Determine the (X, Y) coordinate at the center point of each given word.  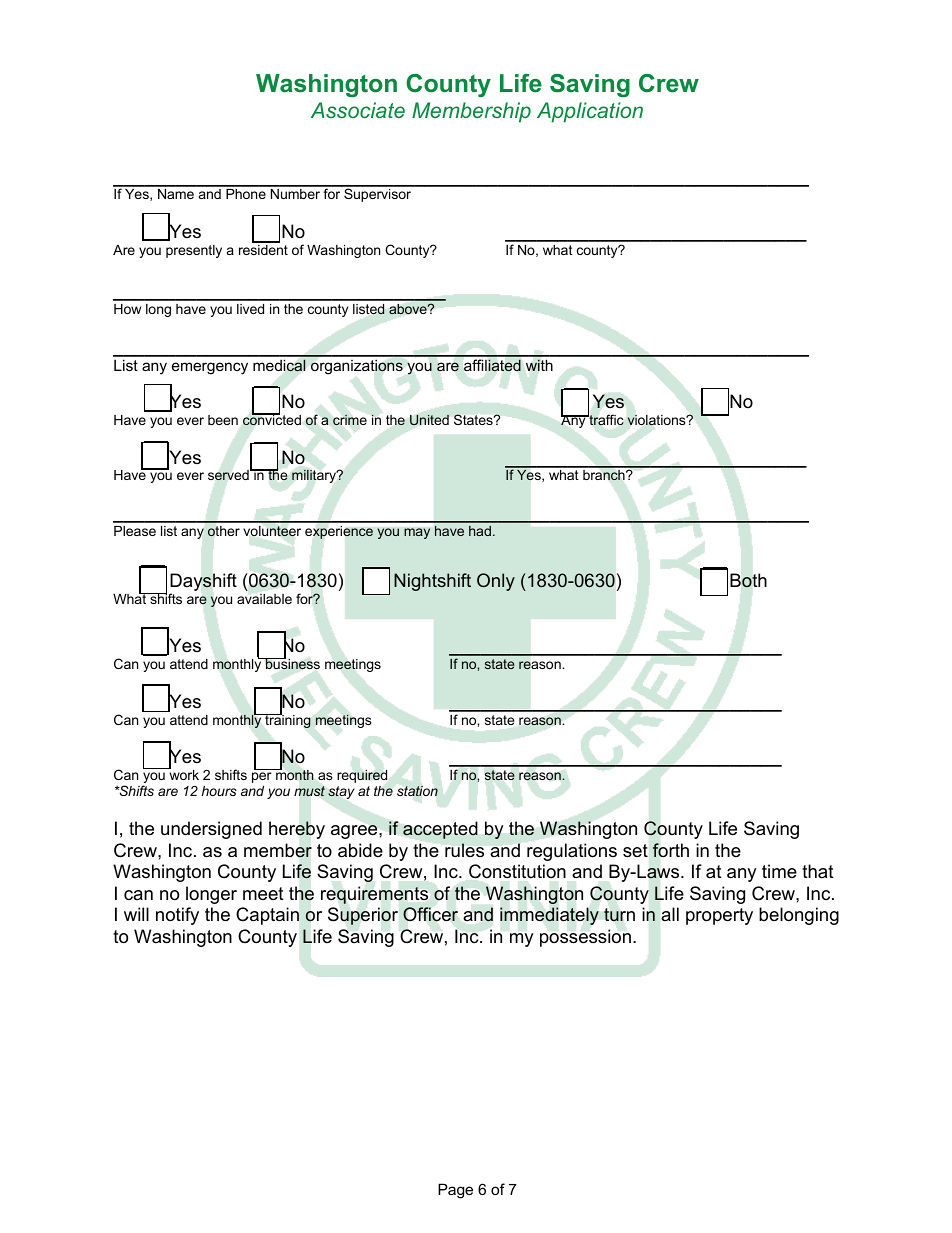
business (292, 663)
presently (194, 251)
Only (496, 582)
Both (748, 580)
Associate (358, 110)
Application (590, 112)
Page (455, 1191)
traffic (605, 419)
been (223, 420)
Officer (430, 914)
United (429, 420)
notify (177, 916)
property (719, 916)
